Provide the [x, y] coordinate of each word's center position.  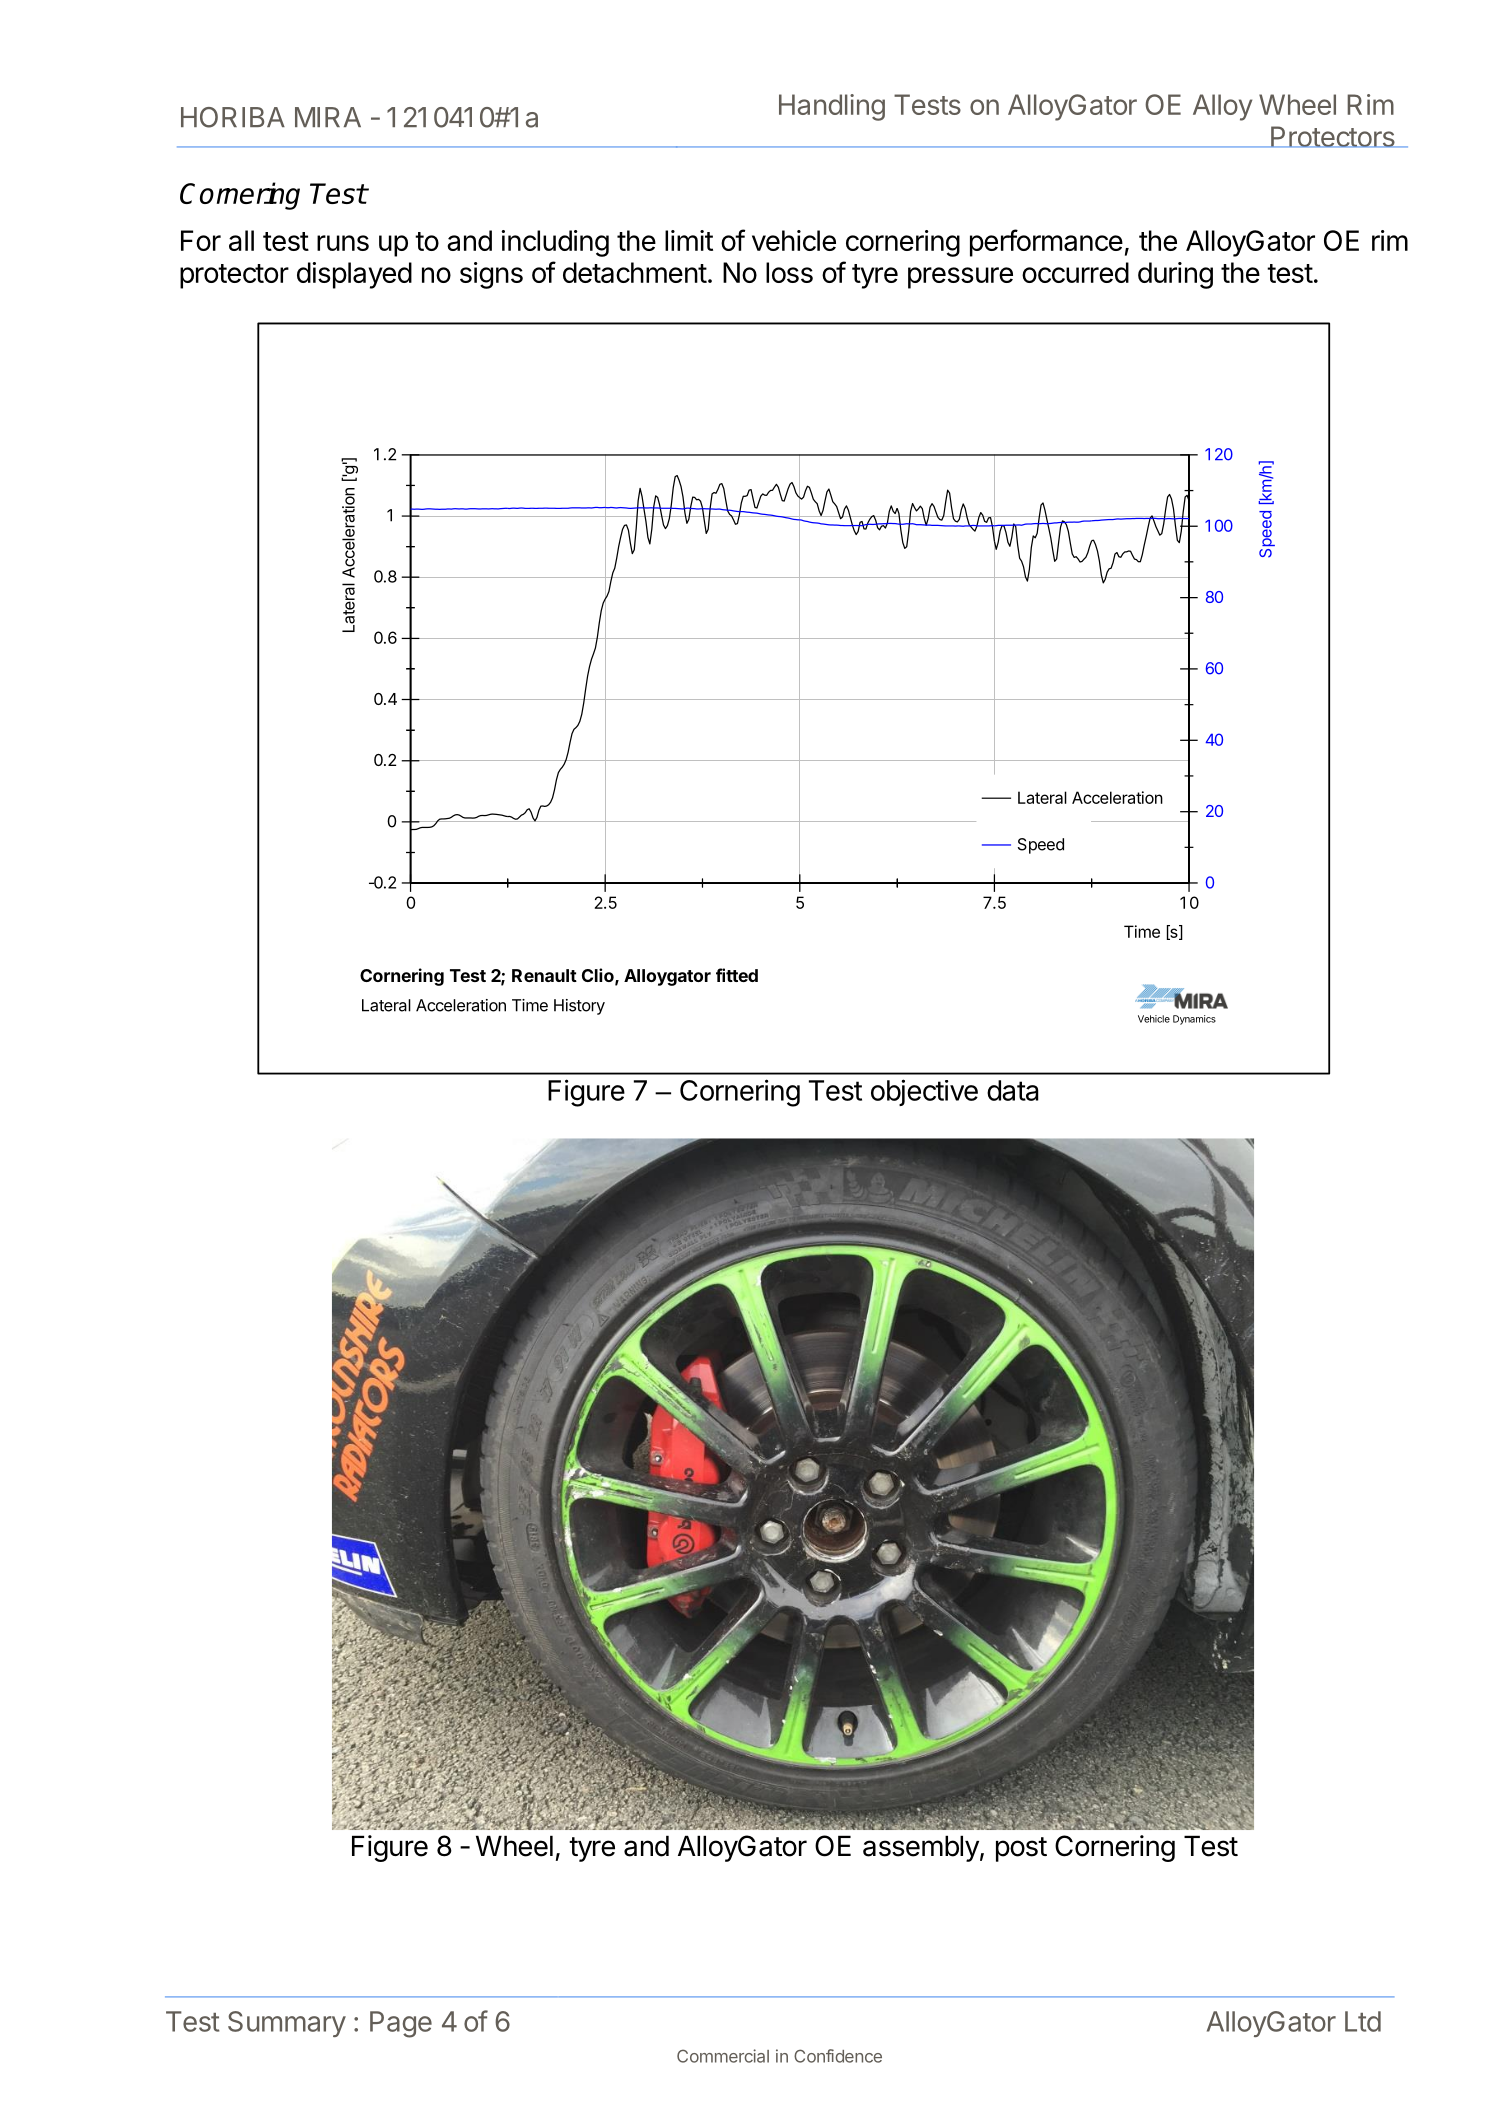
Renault [544, 975]
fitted [737, 975]
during [1175, 275]
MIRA [328, 117]
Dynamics [1194, 1020]
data [1013, 1090]
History [579, 1007]
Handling [832, 107]
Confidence [838, 2056]
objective [924, 1092]
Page [401, 2024]
